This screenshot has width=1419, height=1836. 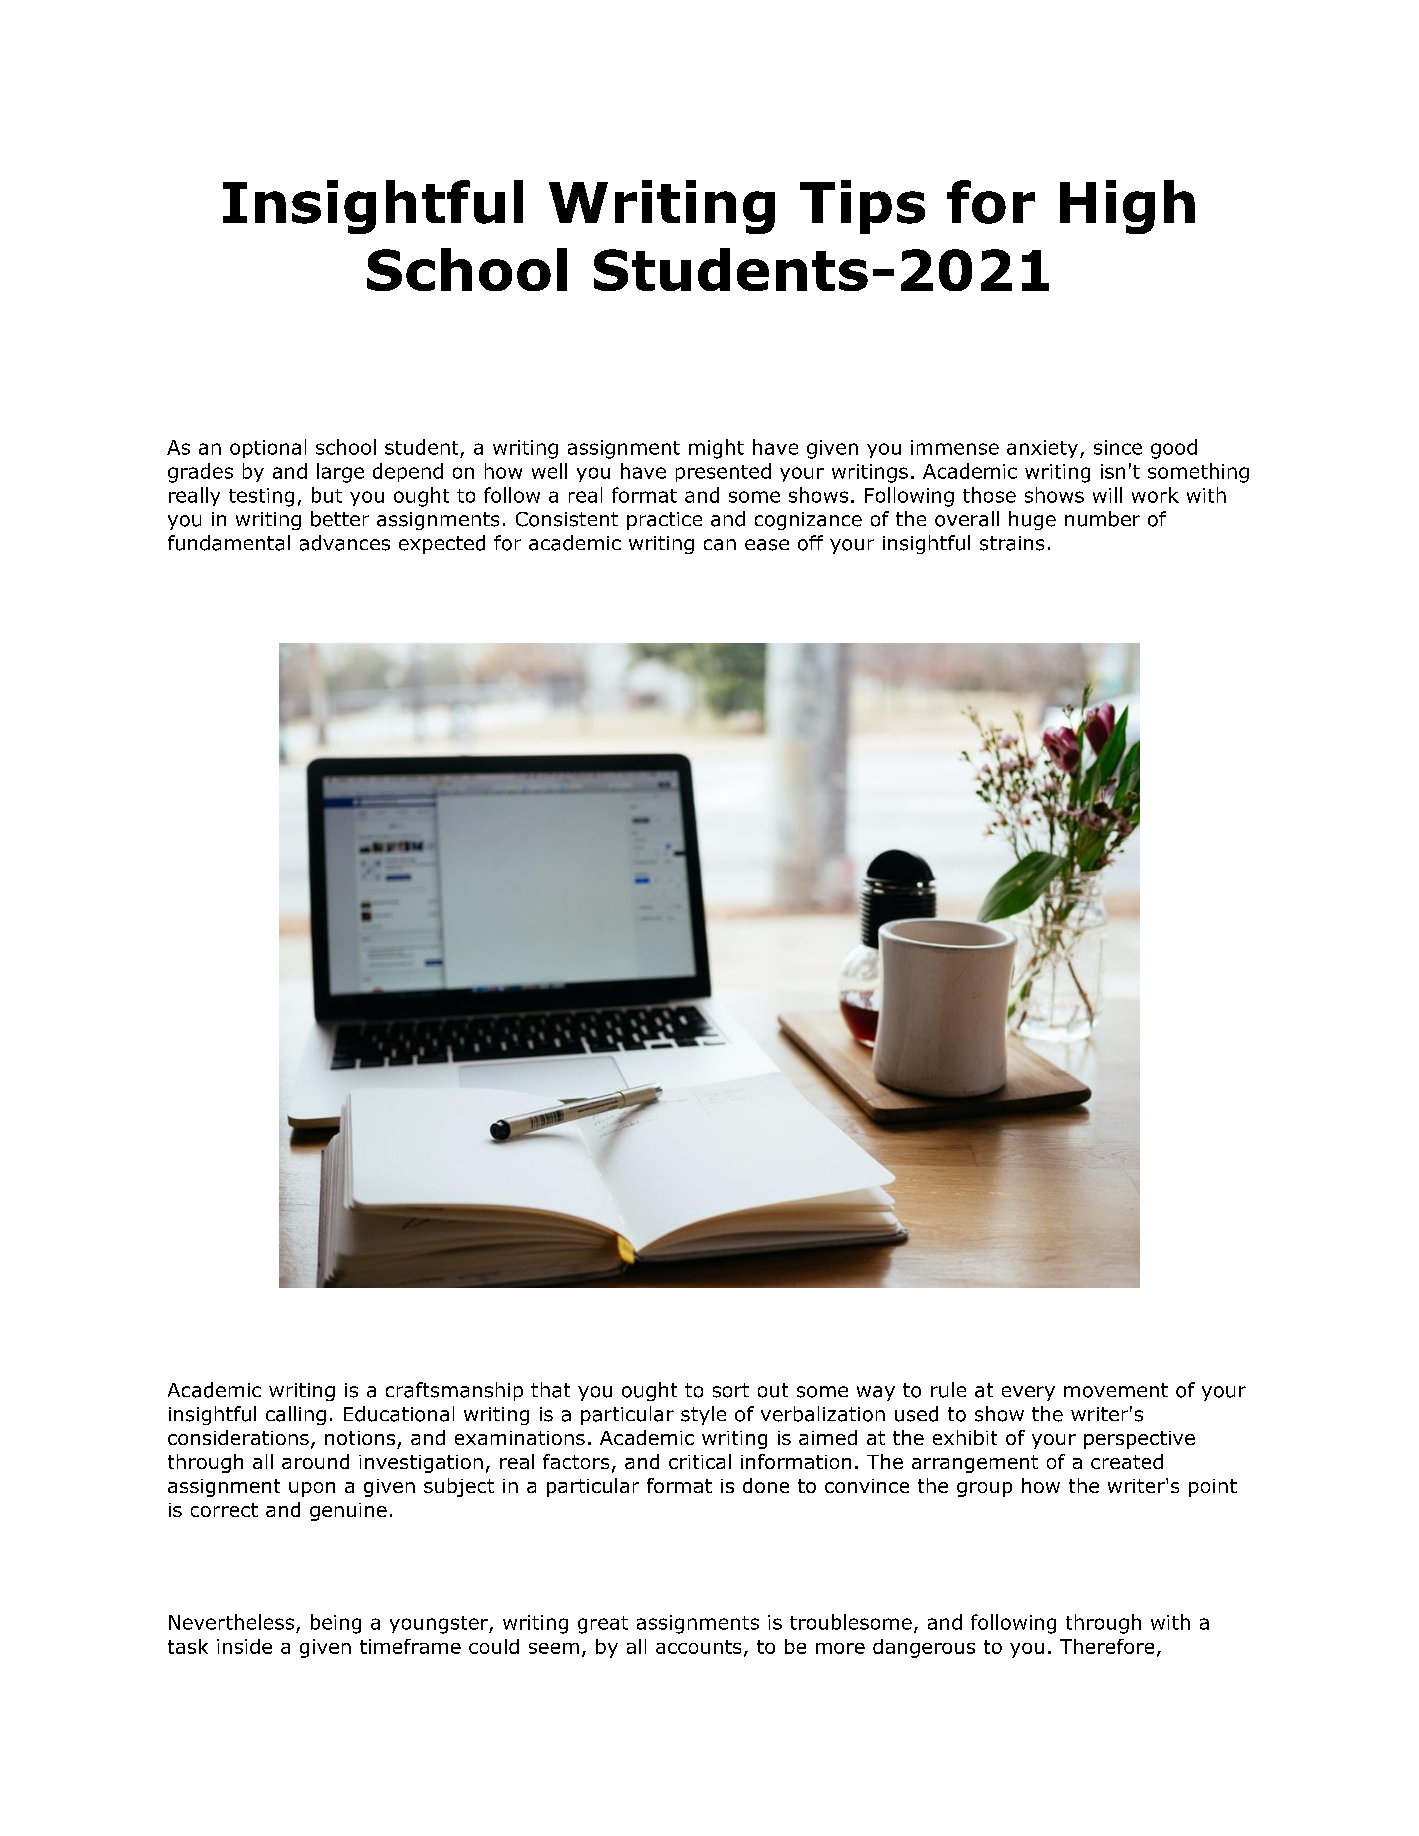 What do you see at coordinates (862, 207) in the screenshot?
I see `Tips` at bounding box center [862, 207].
